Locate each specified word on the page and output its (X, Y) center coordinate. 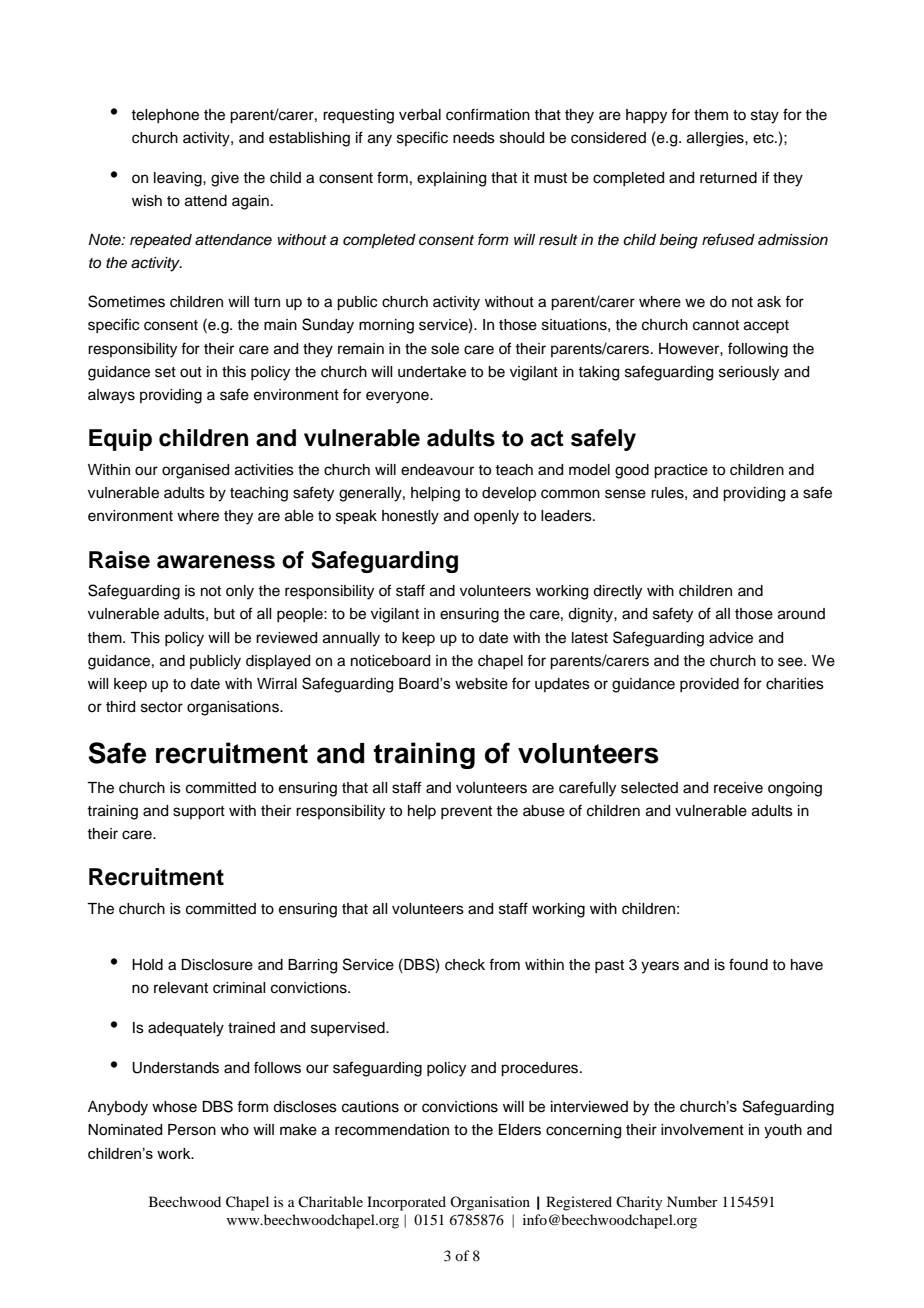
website (481, 684)
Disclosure (217, 965)
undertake (432, 372)
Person (192, 1130)
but (224, 614)
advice (731, 638)
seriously (749, 373)
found (748, 964)
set (165, 372)
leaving (179, 179)
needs (474, 138)
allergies (716, 139)
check (465, 965)
